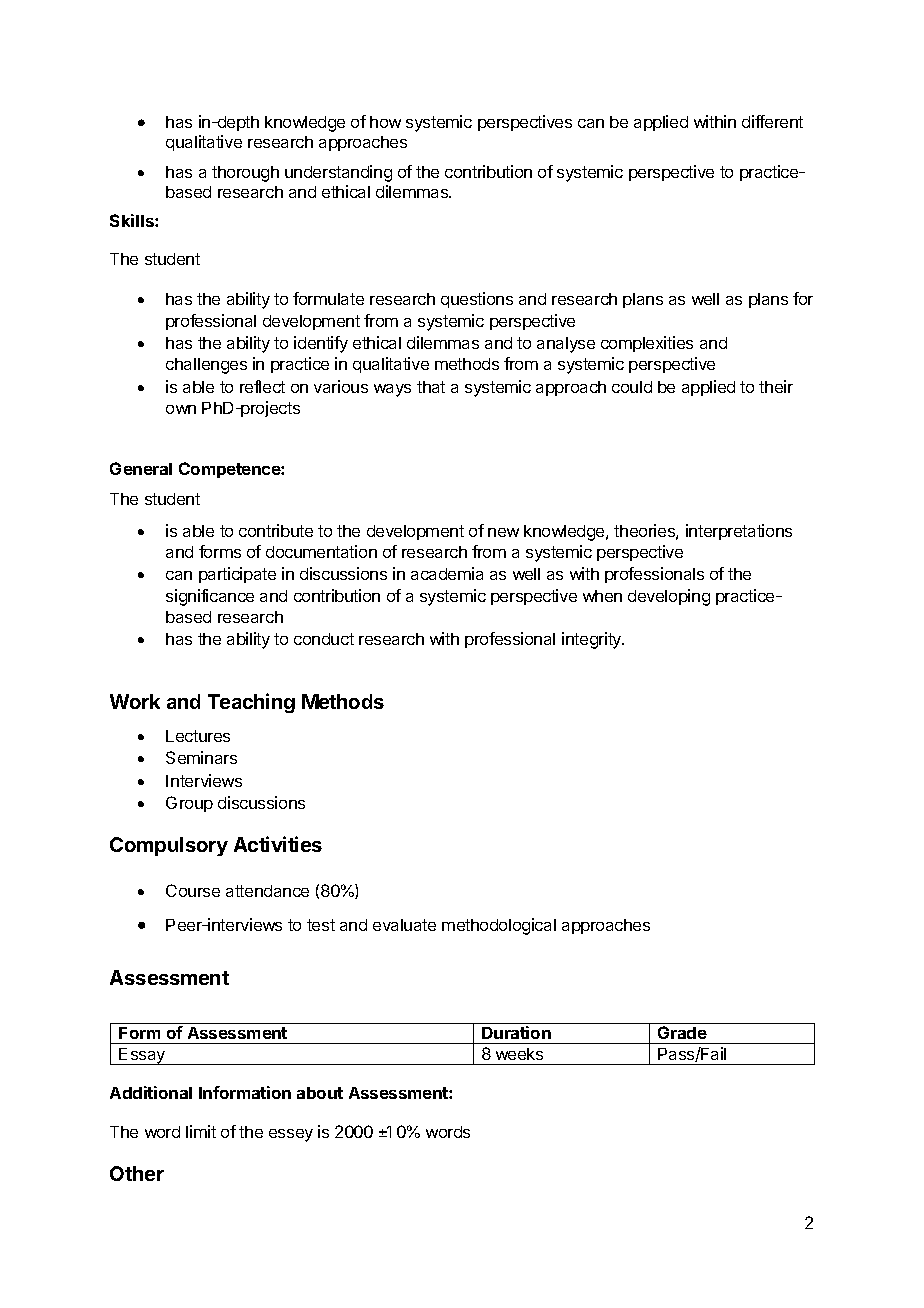  Describe the element at coordinates (385, 122) in the screenshot. I see `how` at that location.
